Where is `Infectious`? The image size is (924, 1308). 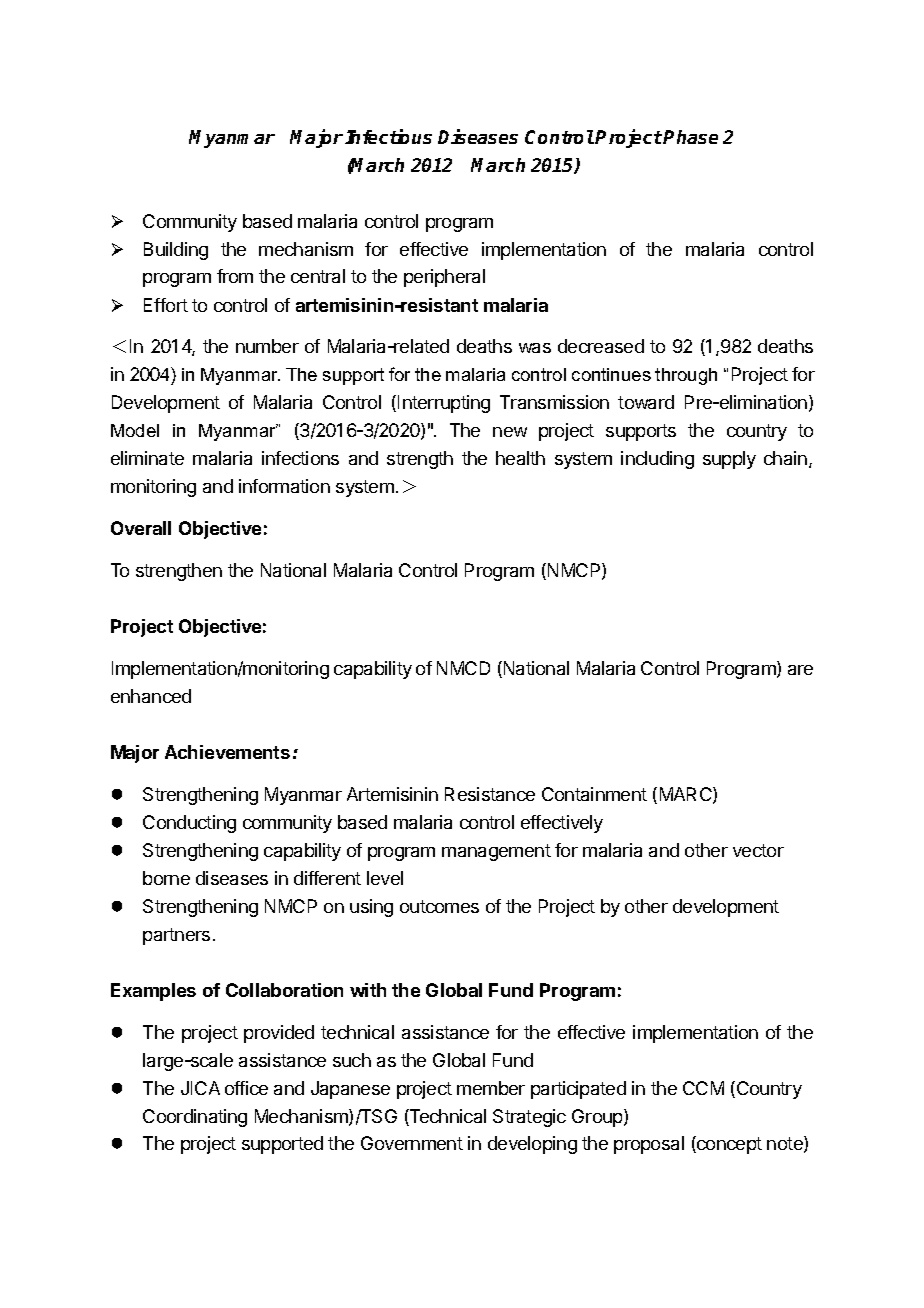 Infectious is located at coordinates (388, 136).
